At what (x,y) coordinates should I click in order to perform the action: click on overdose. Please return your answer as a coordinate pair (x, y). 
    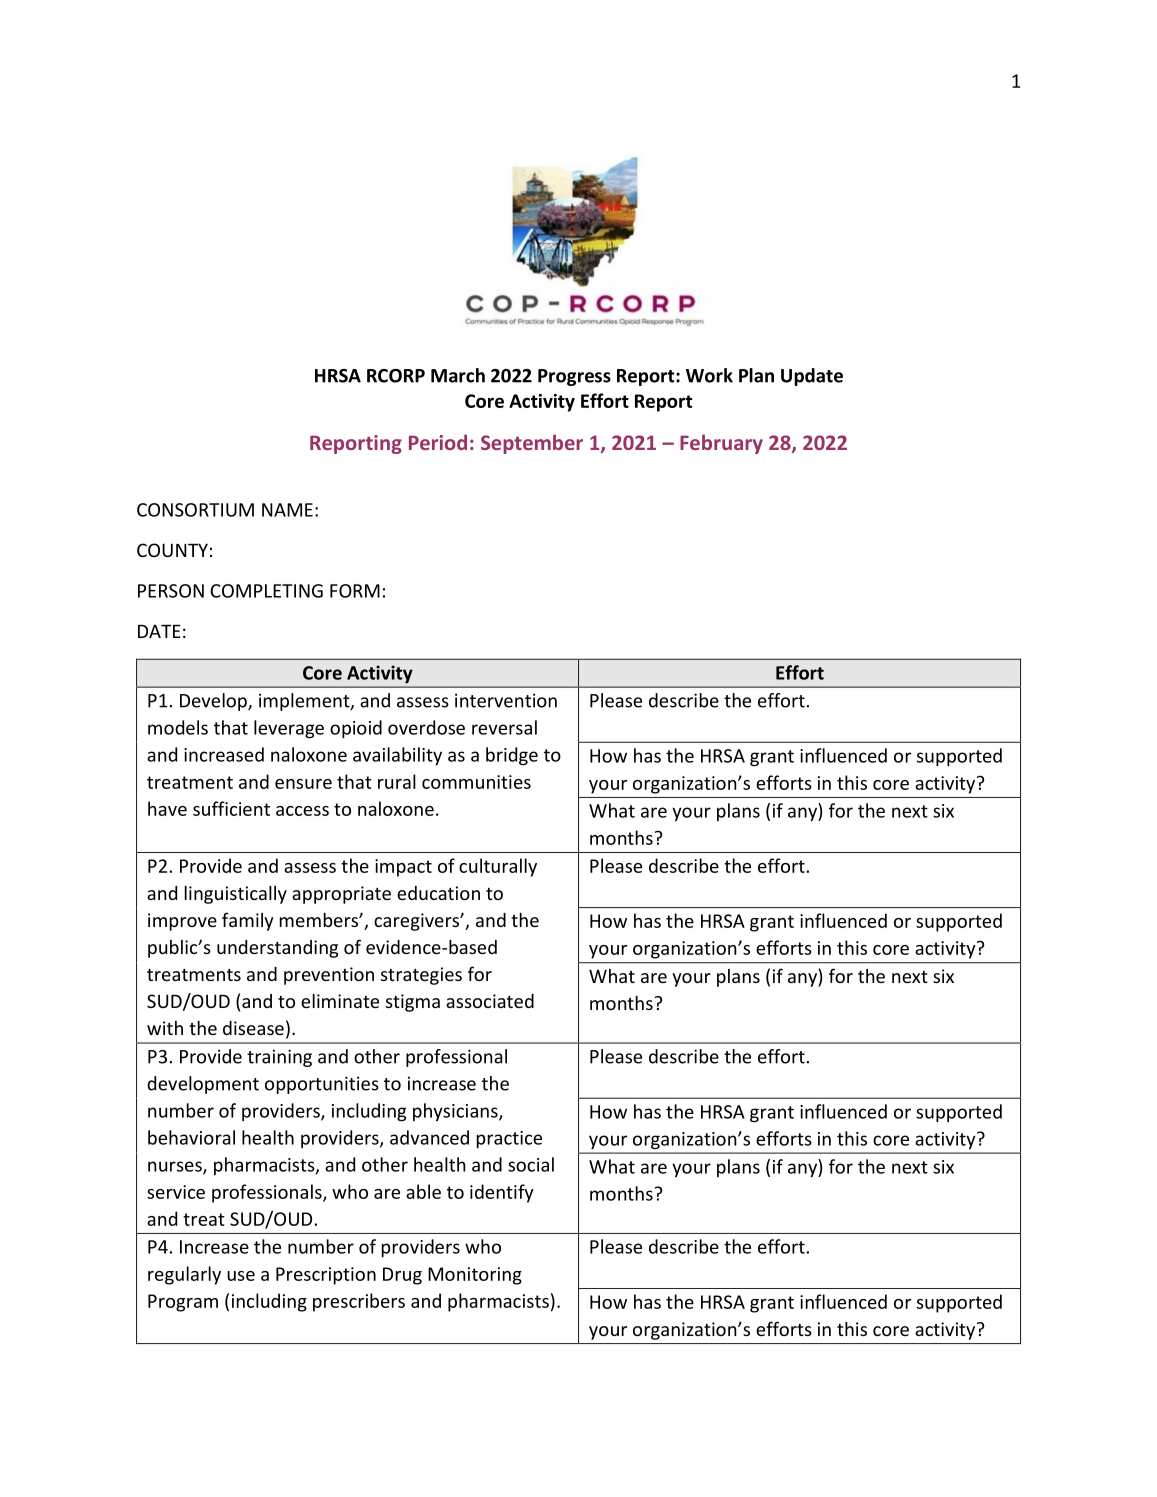
    Looking at the image, I should click on (426, 727).
